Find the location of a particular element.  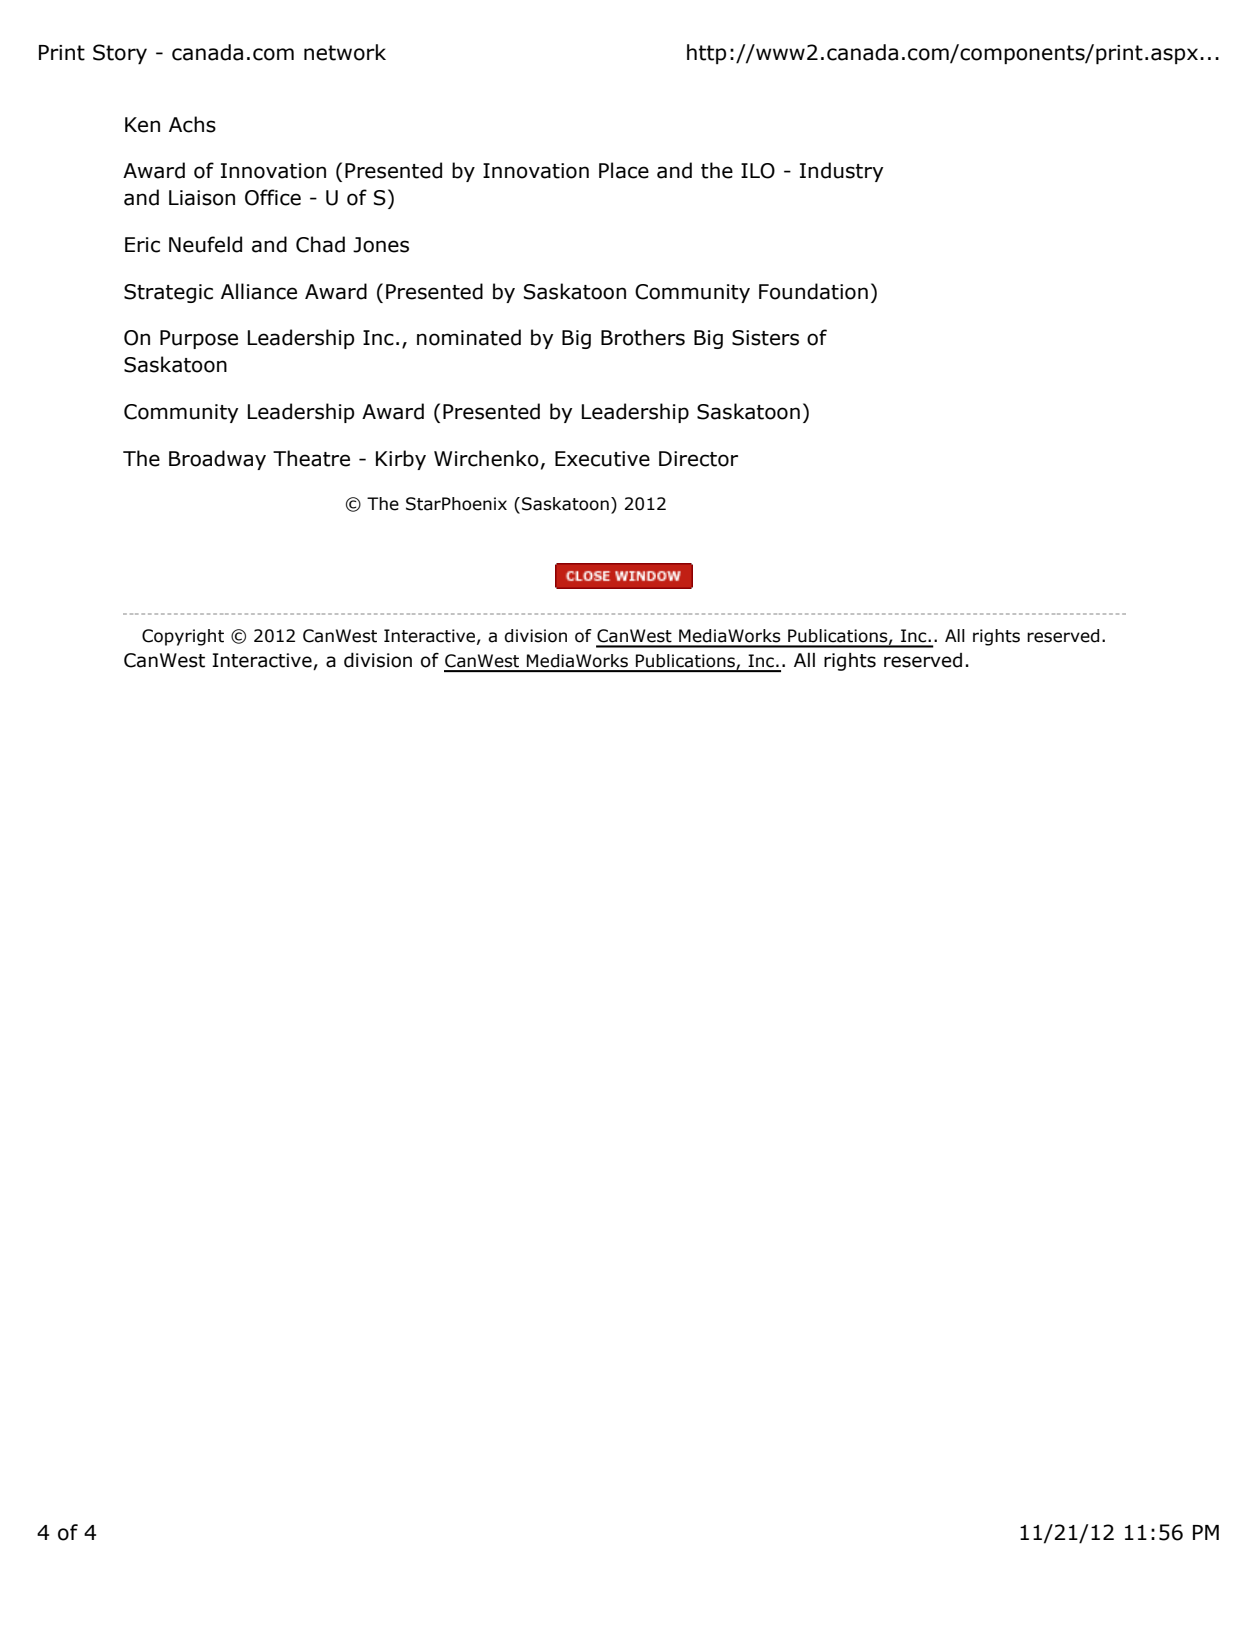

Foundation is located at coordinates (813, 291).
